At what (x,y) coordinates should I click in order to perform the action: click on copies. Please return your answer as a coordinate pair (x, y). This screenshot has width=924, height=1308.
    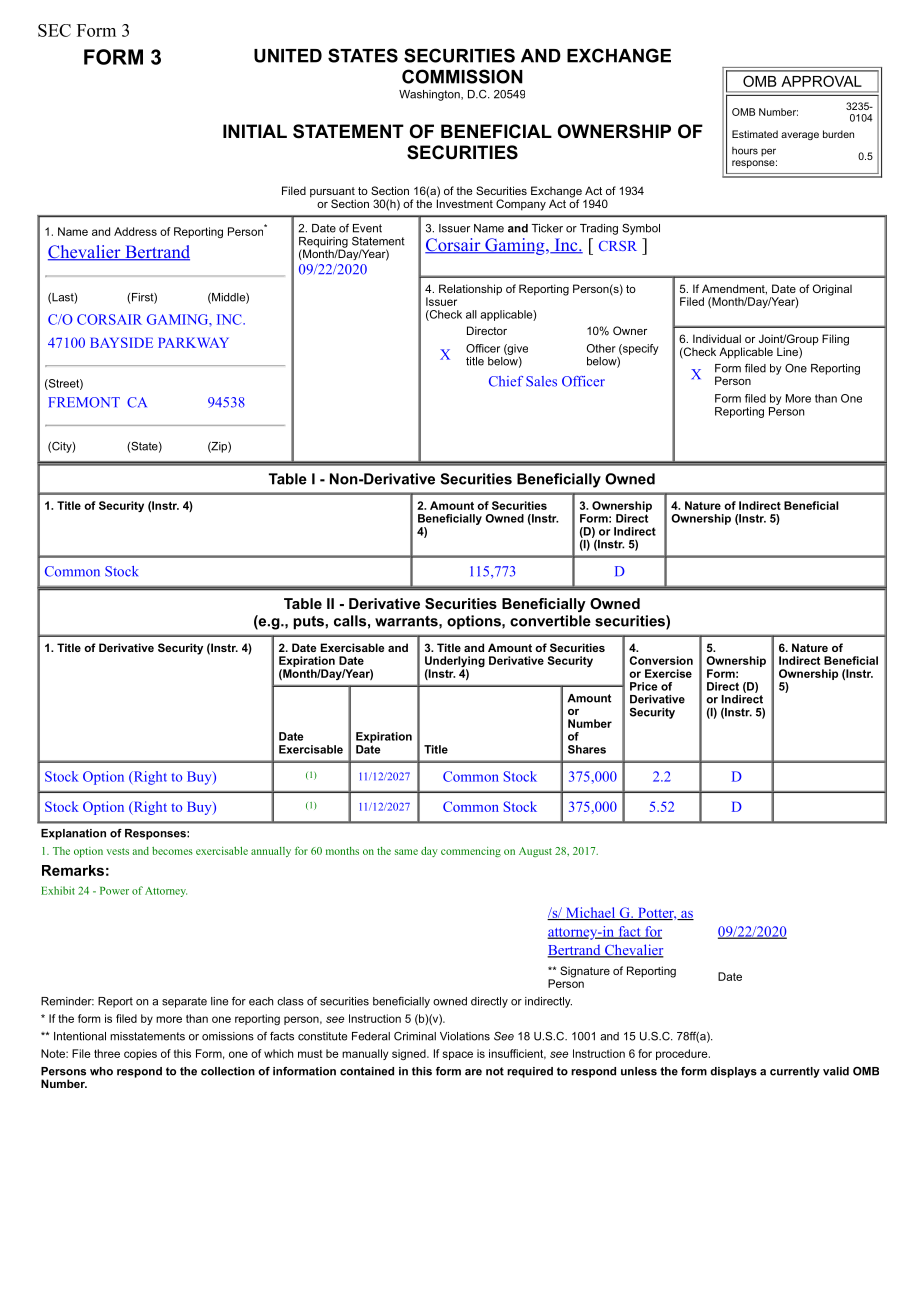
    Looking at the image, I should click on (140, 1054).
